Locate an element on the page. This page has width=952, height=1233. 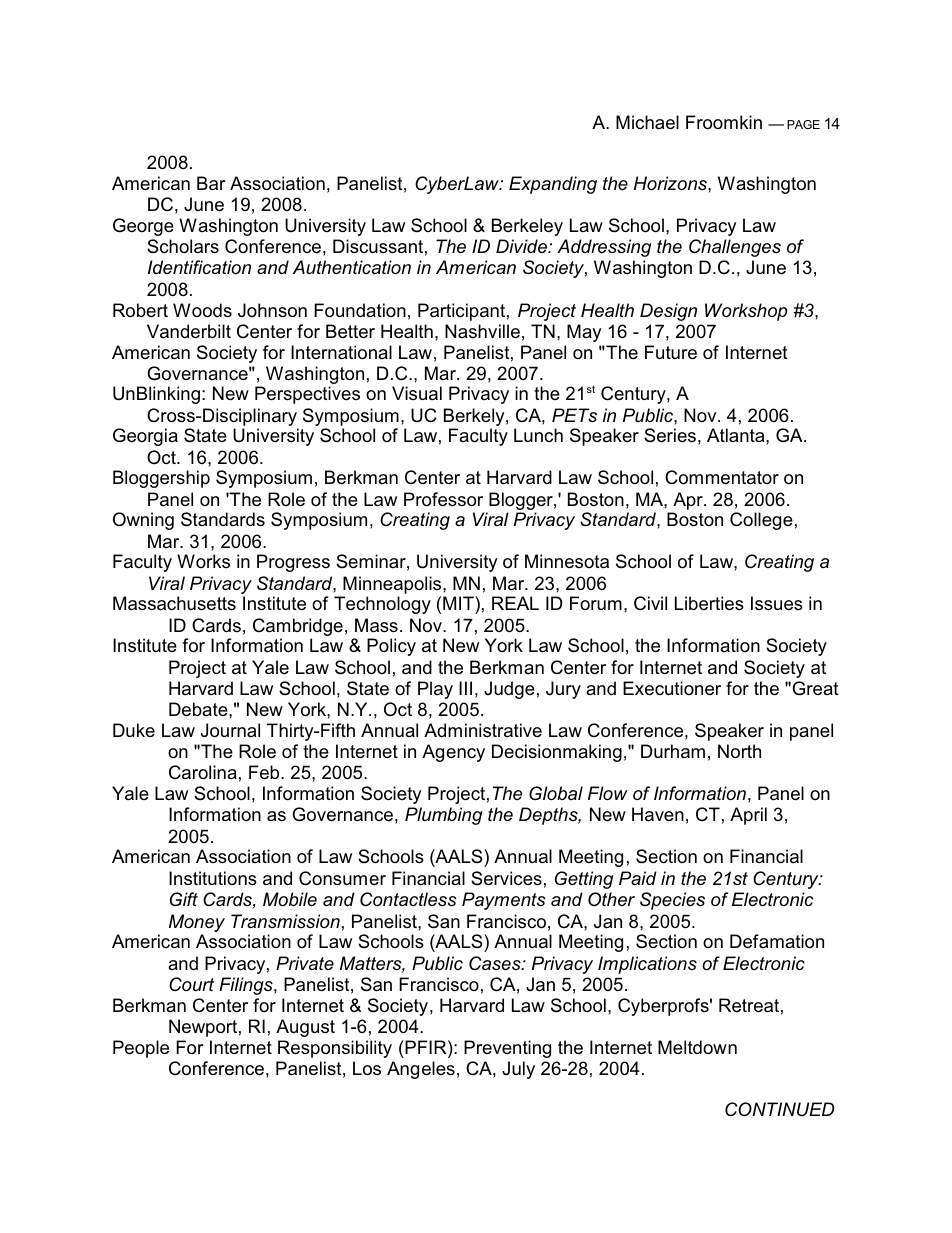
Meltdown is located at coordinates (697, 1047).
